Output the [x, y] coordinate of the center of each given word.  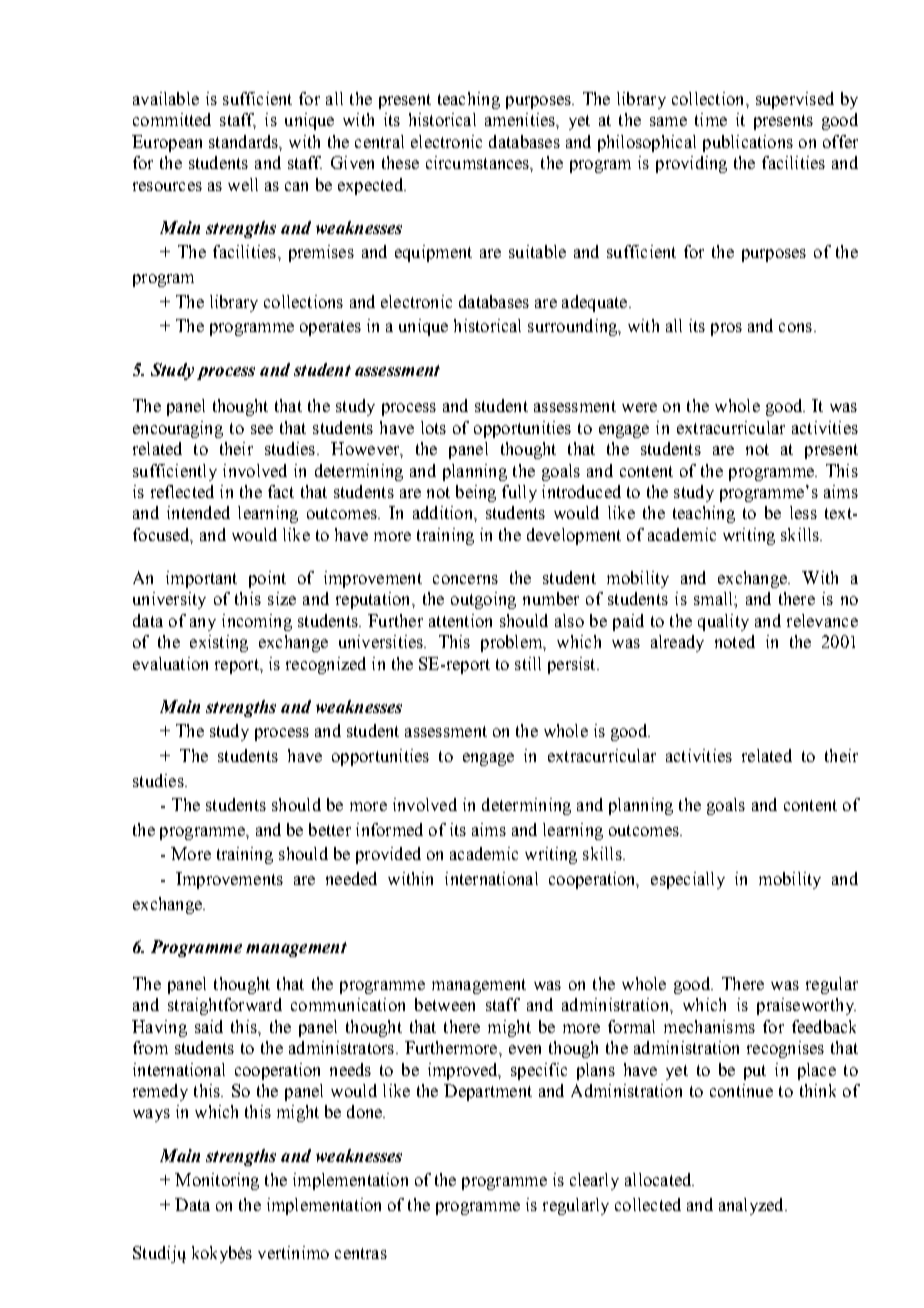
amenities [521, 119]
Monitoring [217, 1181]
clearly [594, 1181]
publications [748, 143]
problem [513, 643]
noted [735, 641]
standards [244, 141]
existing [219, 643]
